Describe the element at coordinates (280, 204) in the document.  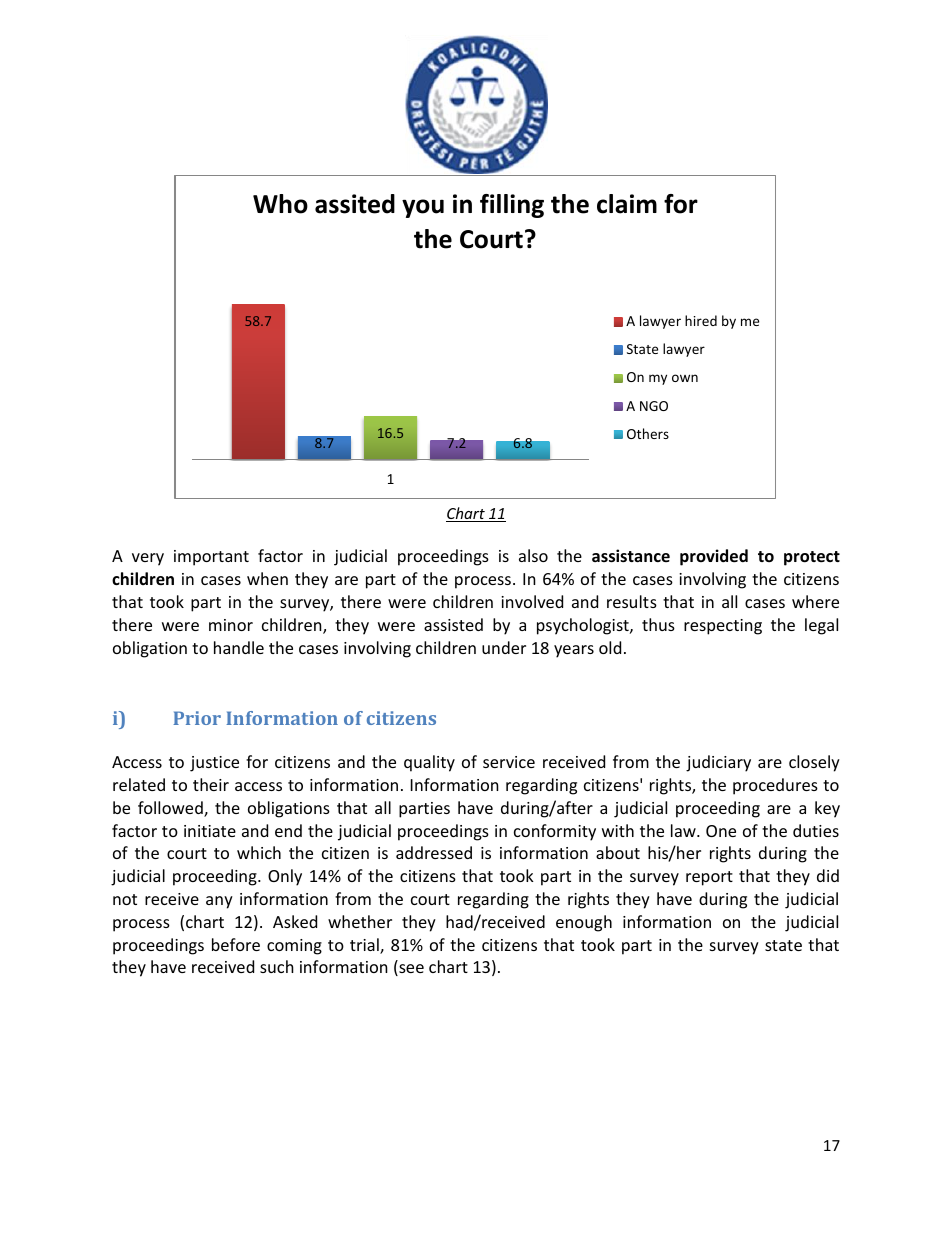
I see `Who` at that location.
